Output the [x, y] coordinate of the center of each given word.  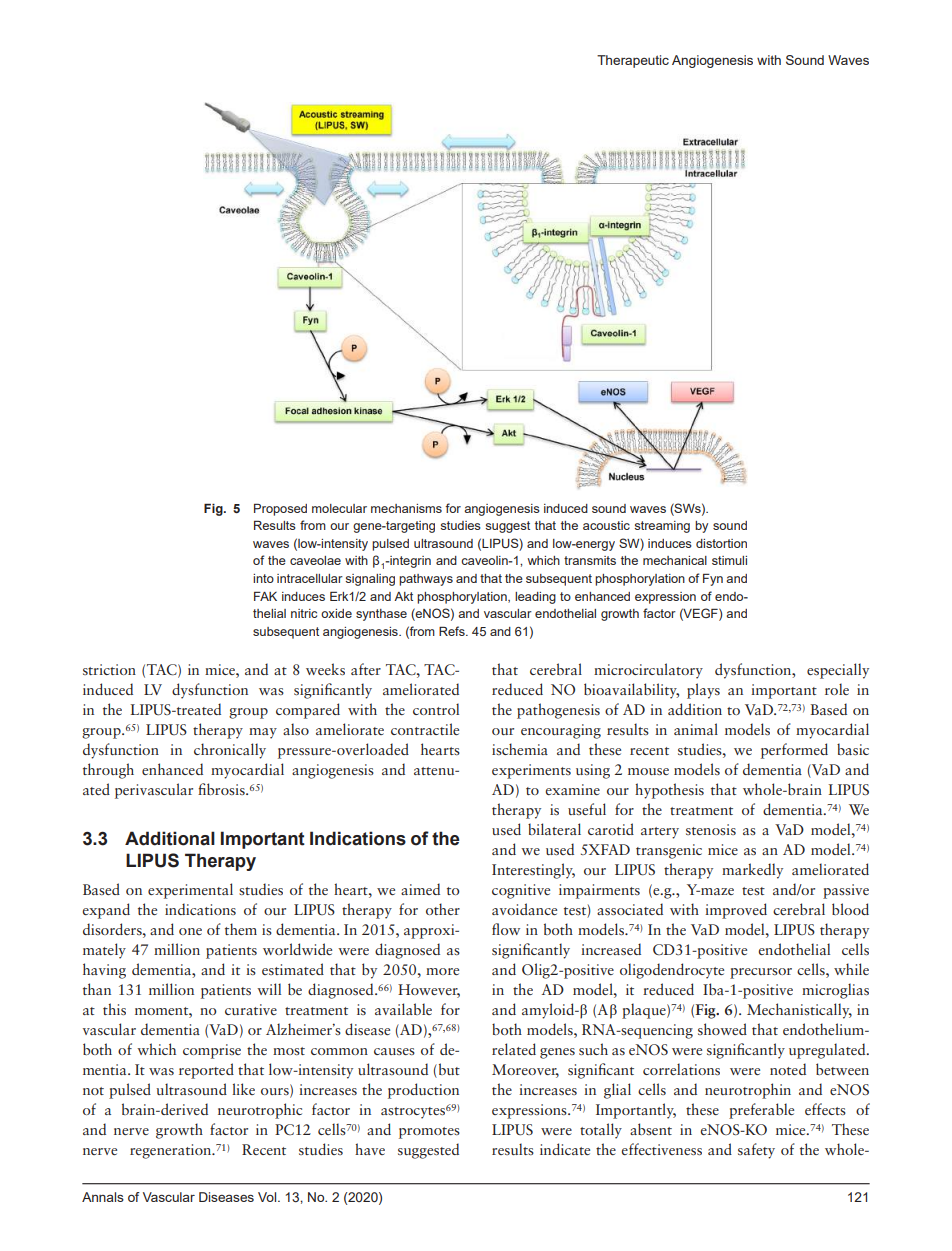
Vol [268, 1197]
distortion [721, 543]
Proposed [280, 509]
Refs [453, 631]
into [263, 578]
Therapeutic [633, 61]
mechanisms [406, 508]
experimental [190, 891]
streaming [662, 527]
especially [838, 671]
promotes [429, 1133]
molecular [339, 508]
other [443, 909]
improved [736, 911]
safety [756, 1151]
